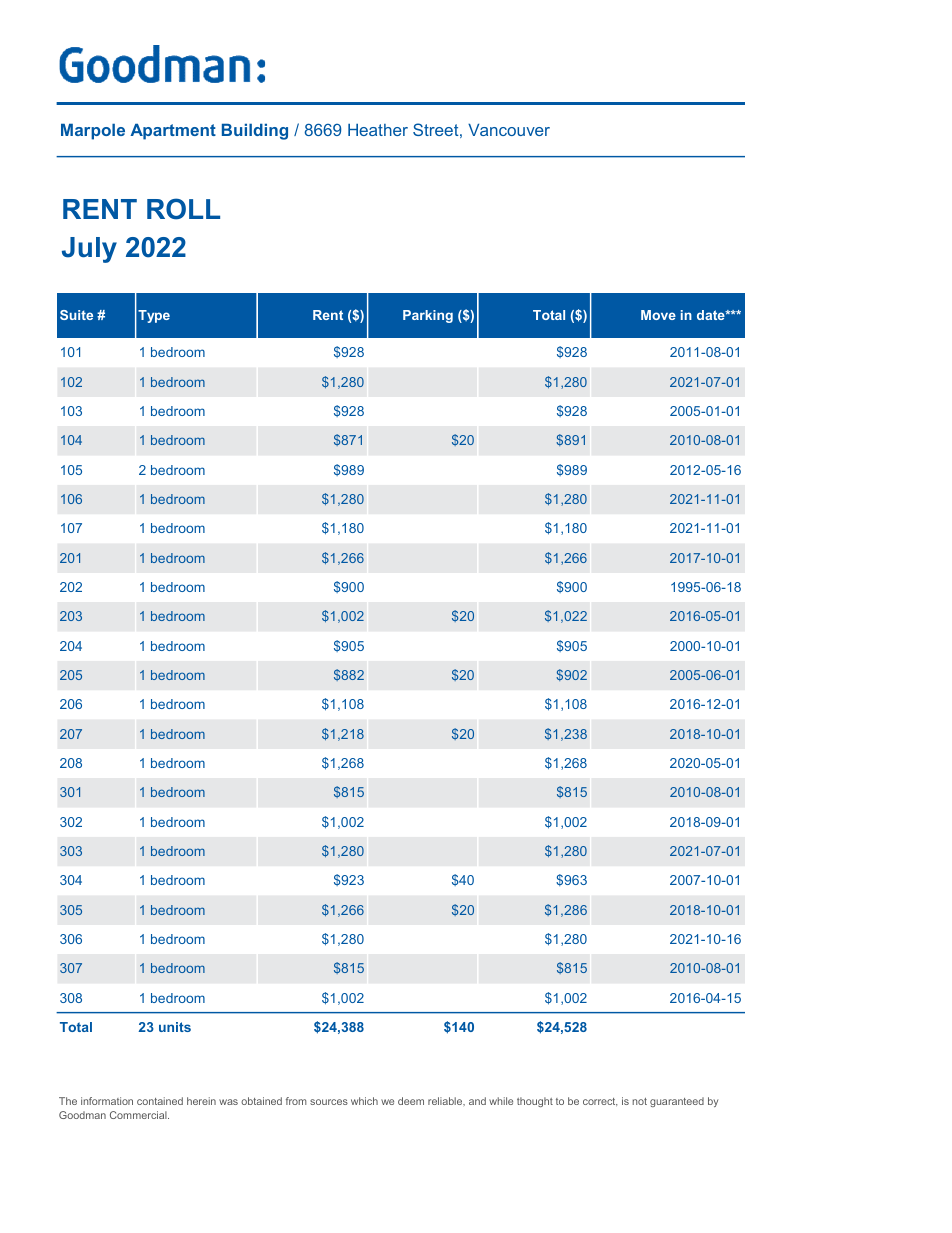 The width and height of the page is (952, 1233). What do you see at coordinates (411, 1101) in the page?
I see `deem` at bounding box center [411, 1101].
